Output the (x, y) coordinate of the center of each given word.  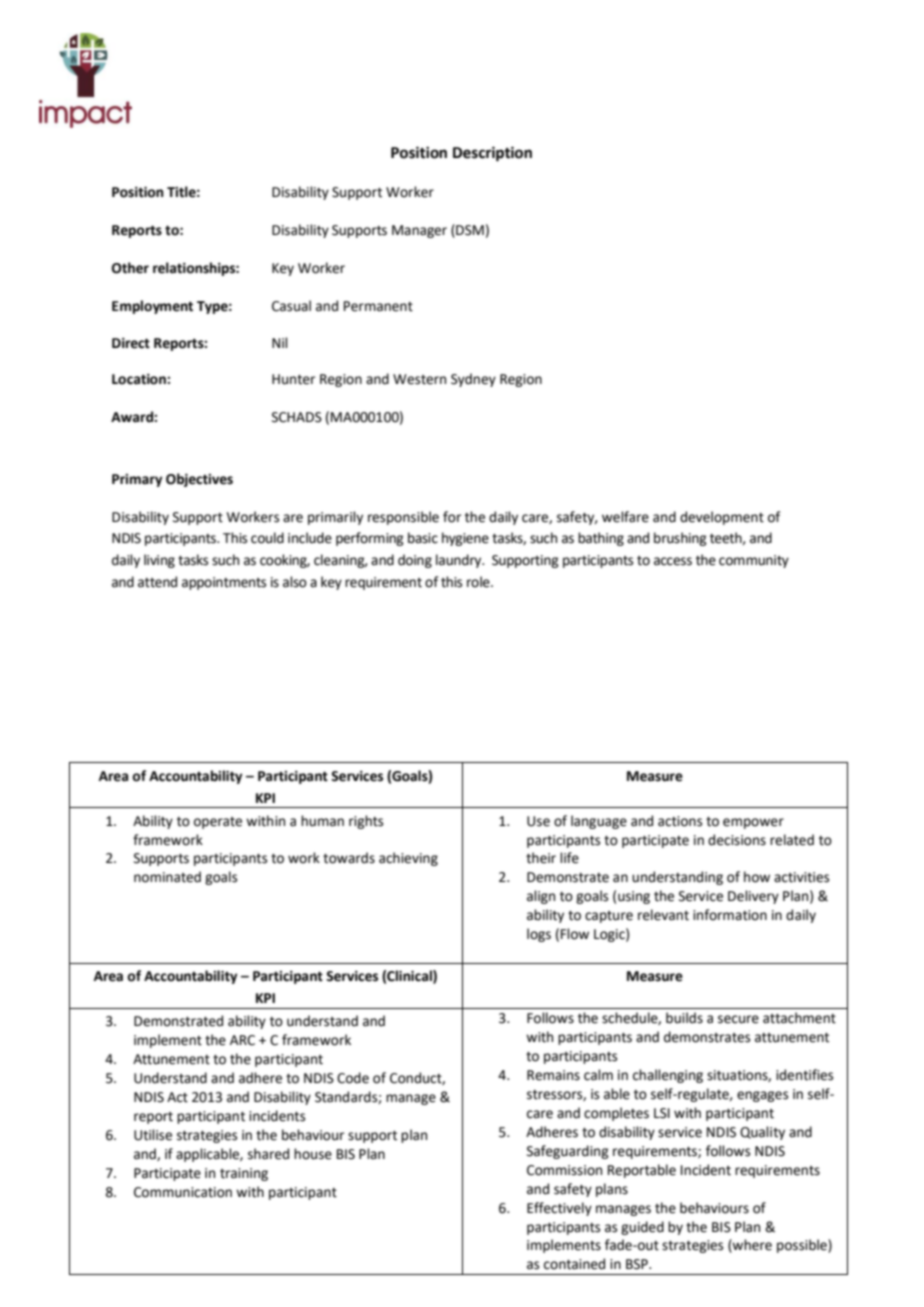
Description (492, 154)
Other (130, 268)
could (267, 538)
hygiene (465, 539)
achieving (408, 859)
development (722, 518)
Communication (183, 1192)
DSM (469, 230)
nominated (167, 877)
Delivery (753, 897)
